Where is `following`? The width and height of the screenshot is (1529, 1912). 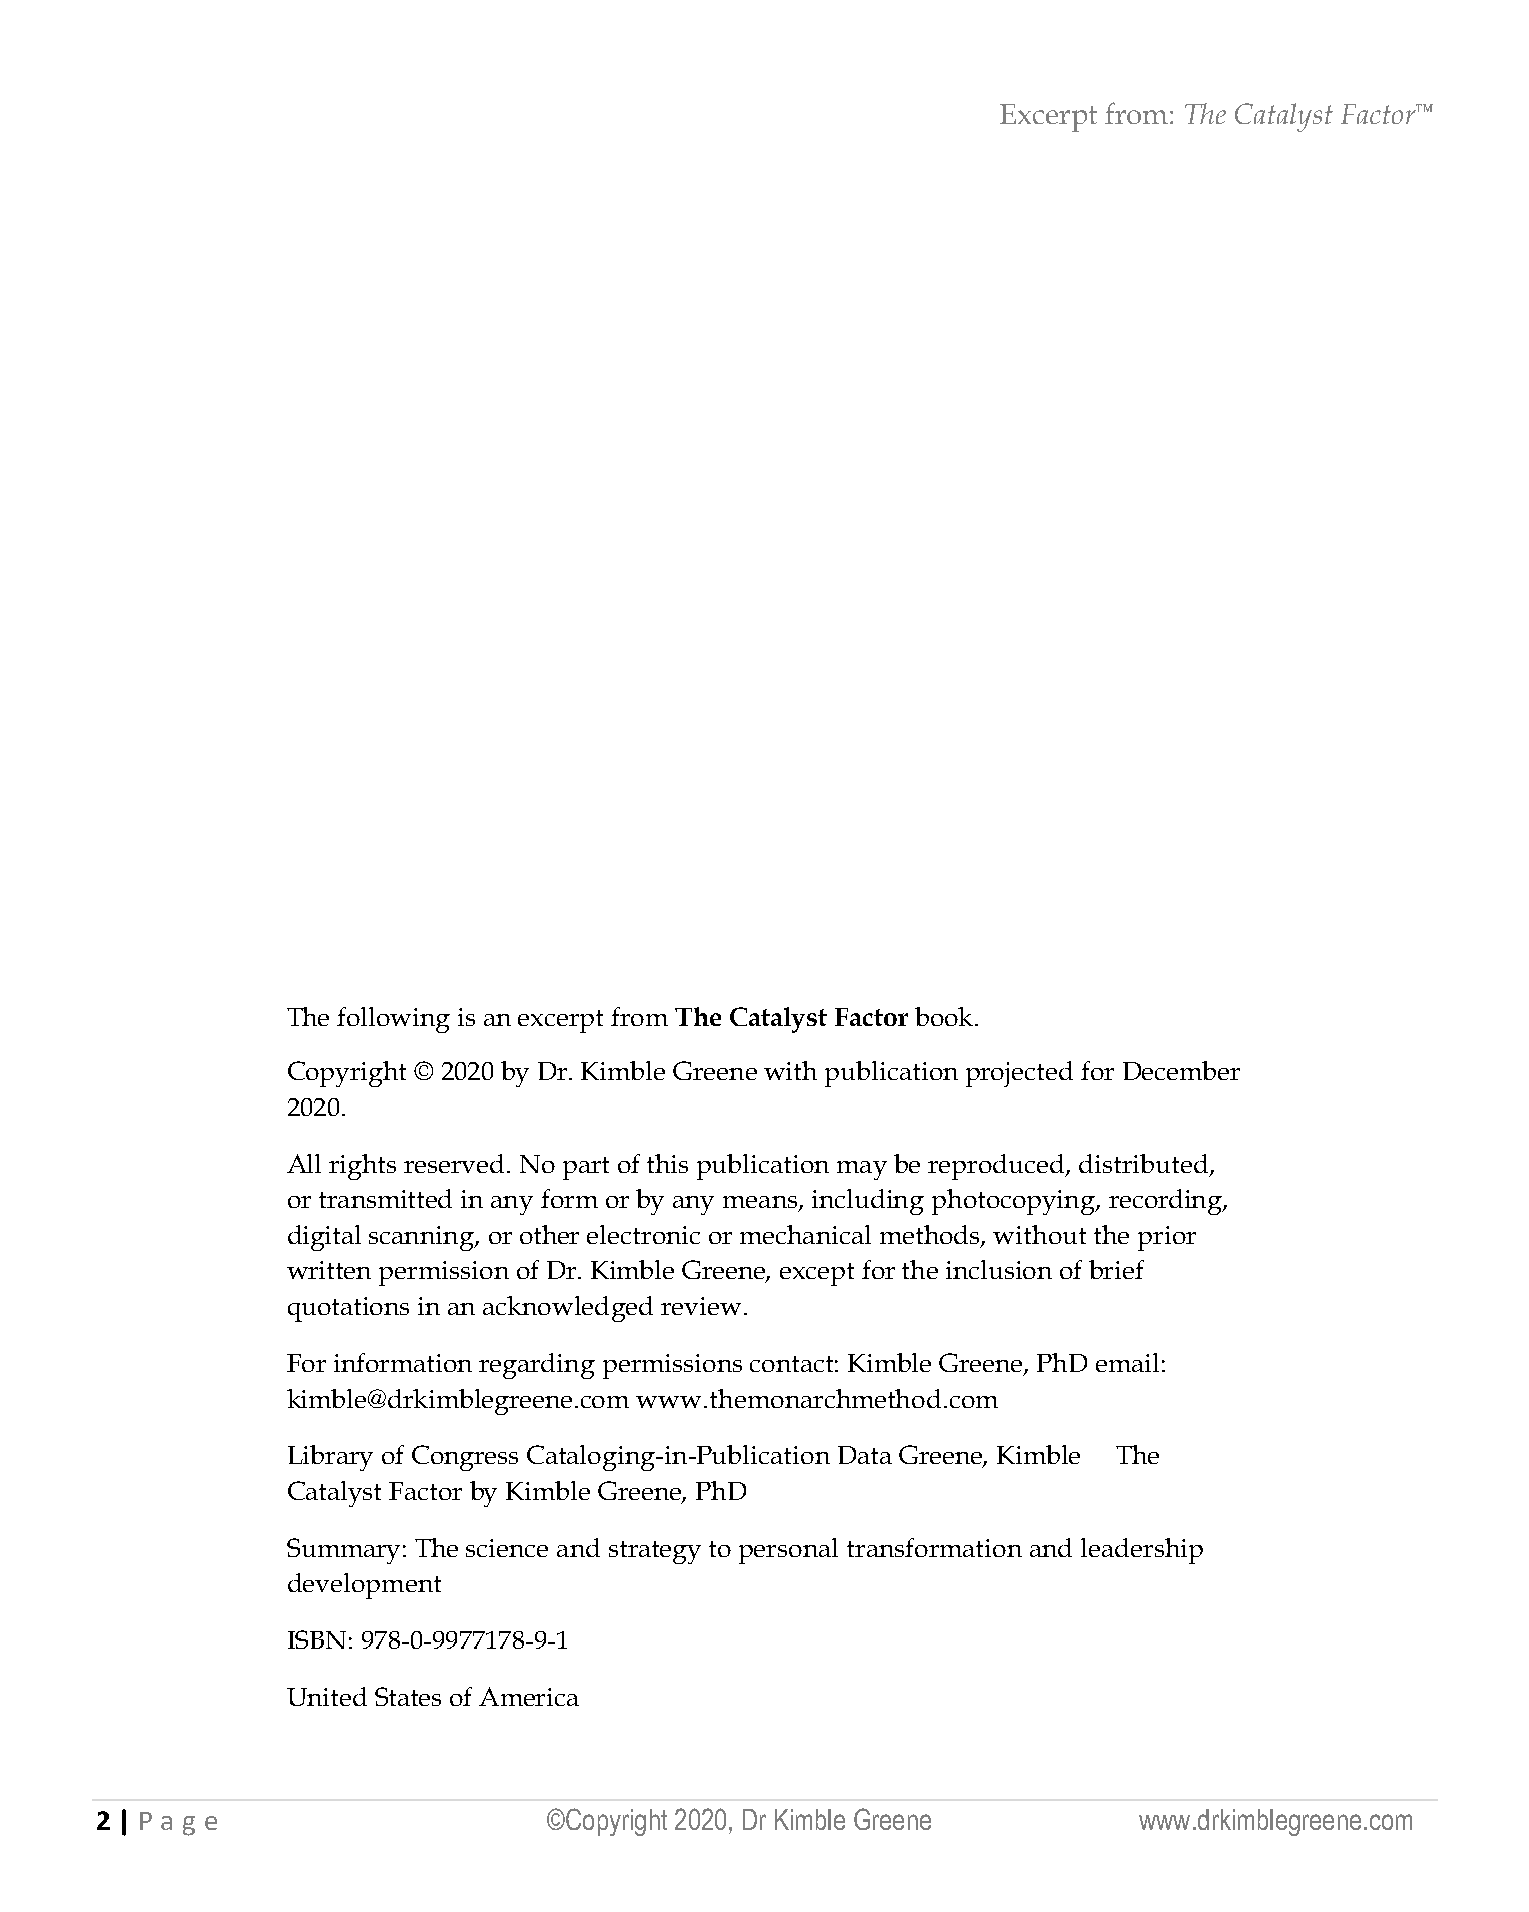 following is located at coordinates (393, 1020).
